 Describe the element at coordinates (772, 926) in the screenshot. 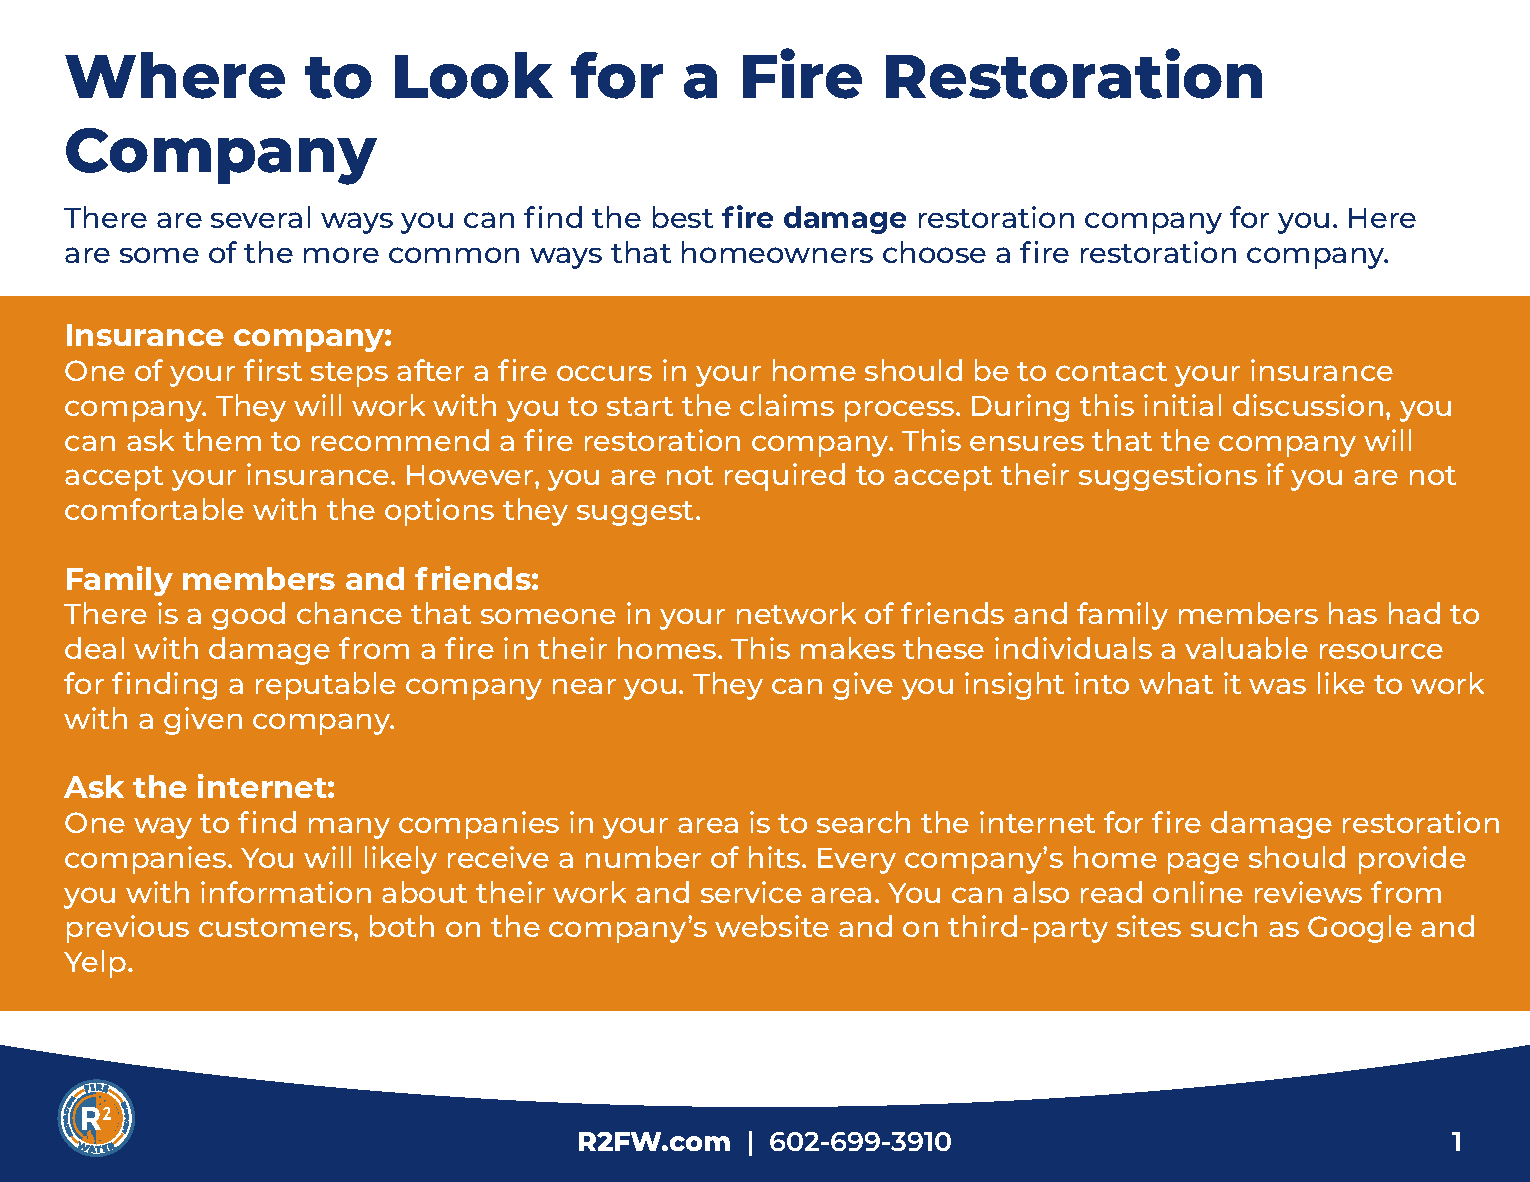

I see `website` at that location.
